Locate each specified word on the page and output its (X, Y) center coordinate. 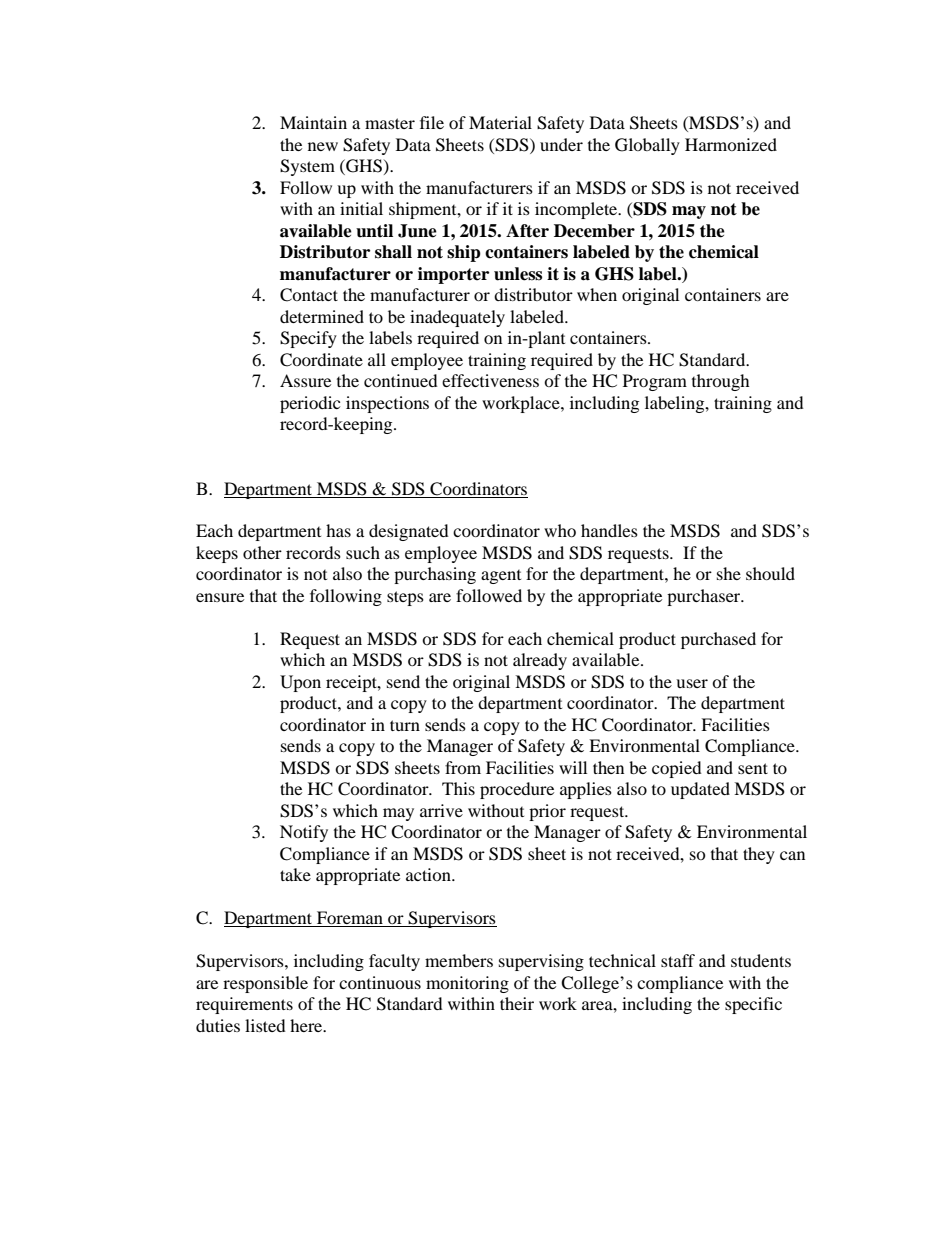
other (262, 552)
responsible (265, 984)
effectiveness (490, 380)
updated (700, 790)
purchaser (705, 597)
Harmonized (731, 144)
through (721, 382)
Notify (304, 833)
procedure (517, 790)
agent (501, 577)
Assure (305, 380)
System (307, 167)
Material (500, 122)
